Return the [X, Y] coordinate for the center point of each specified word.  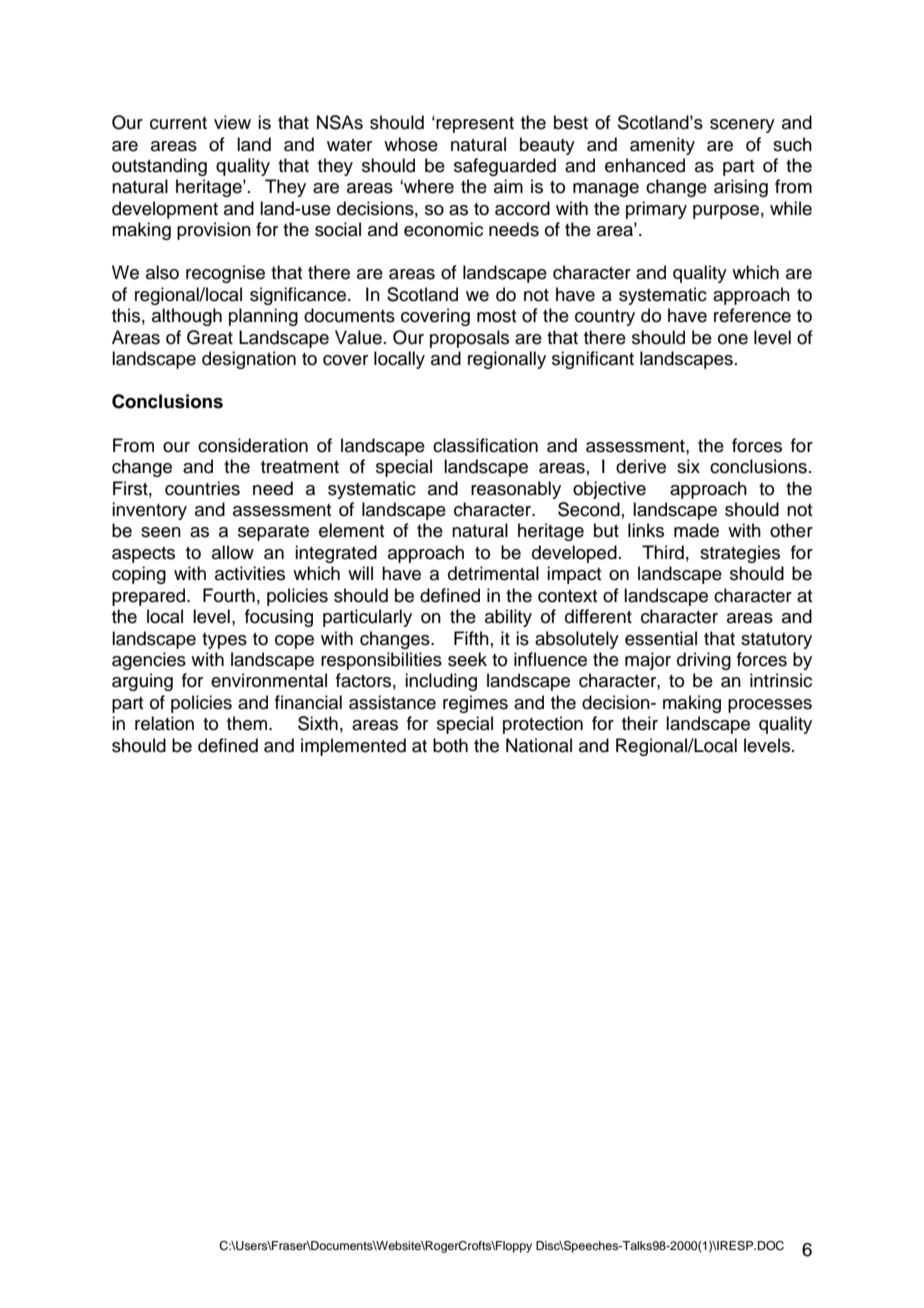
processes [770, 706]
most [496, 316]
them [248, 723]
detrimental [493, 573]
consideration [253, 445]
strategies [740, 554]
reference [752, 315]
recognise [225, 274]
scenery [742, 126]
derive [641, 466]
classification [485, 445]
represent [475, 125]
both [450, 745]
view [232, 122]
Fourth [229, 595]
